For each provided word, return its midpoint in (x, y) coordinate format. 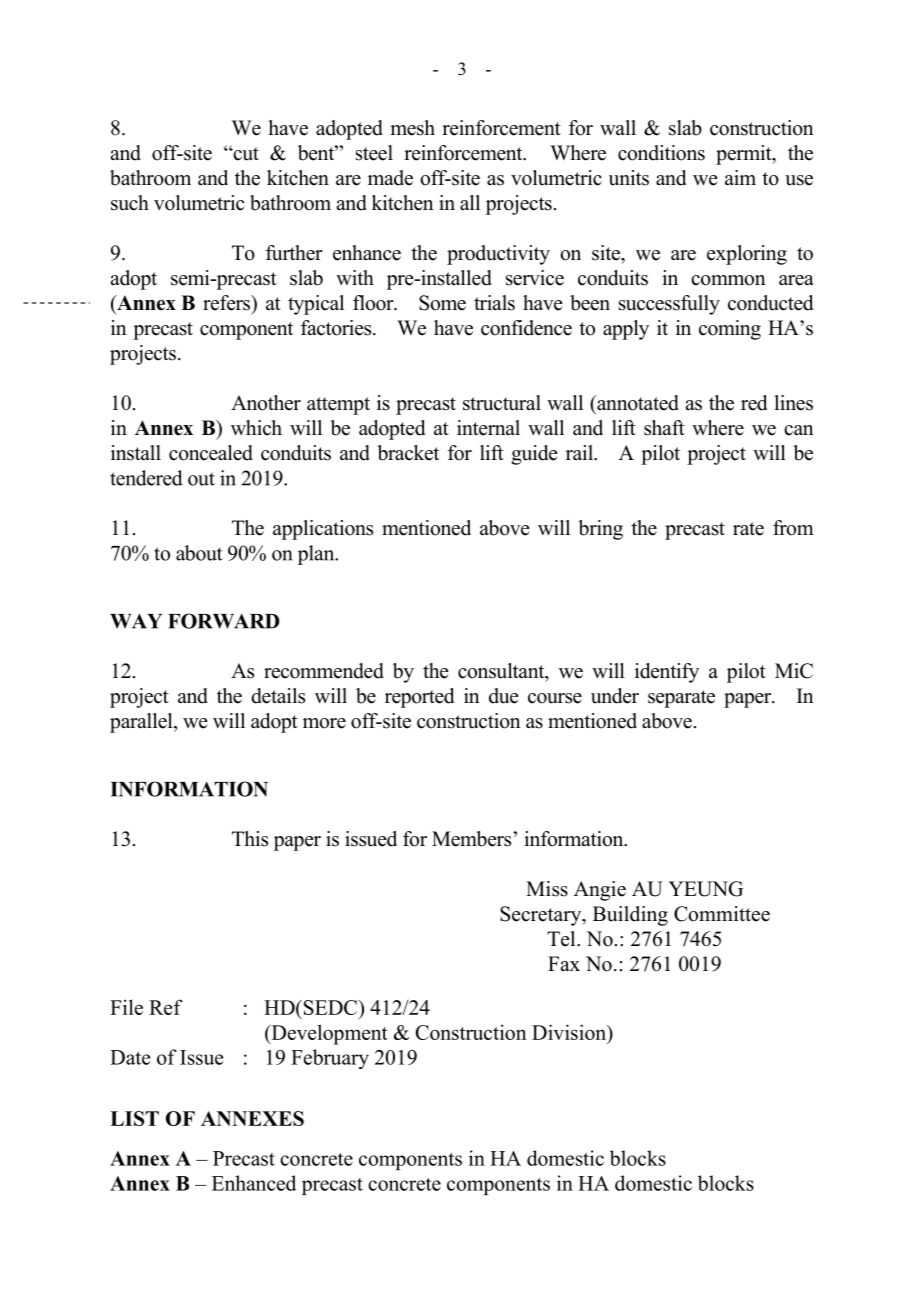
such (130, 203)
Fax (564, 963)
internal (488, 428)
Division (570, 1032)
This (250, 839)
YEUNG (705, 889)
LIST (134, 1118)
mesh (412, 128)
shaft (664, 428)
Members (471, 839)
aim (740, 177)
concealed (211, 453)
